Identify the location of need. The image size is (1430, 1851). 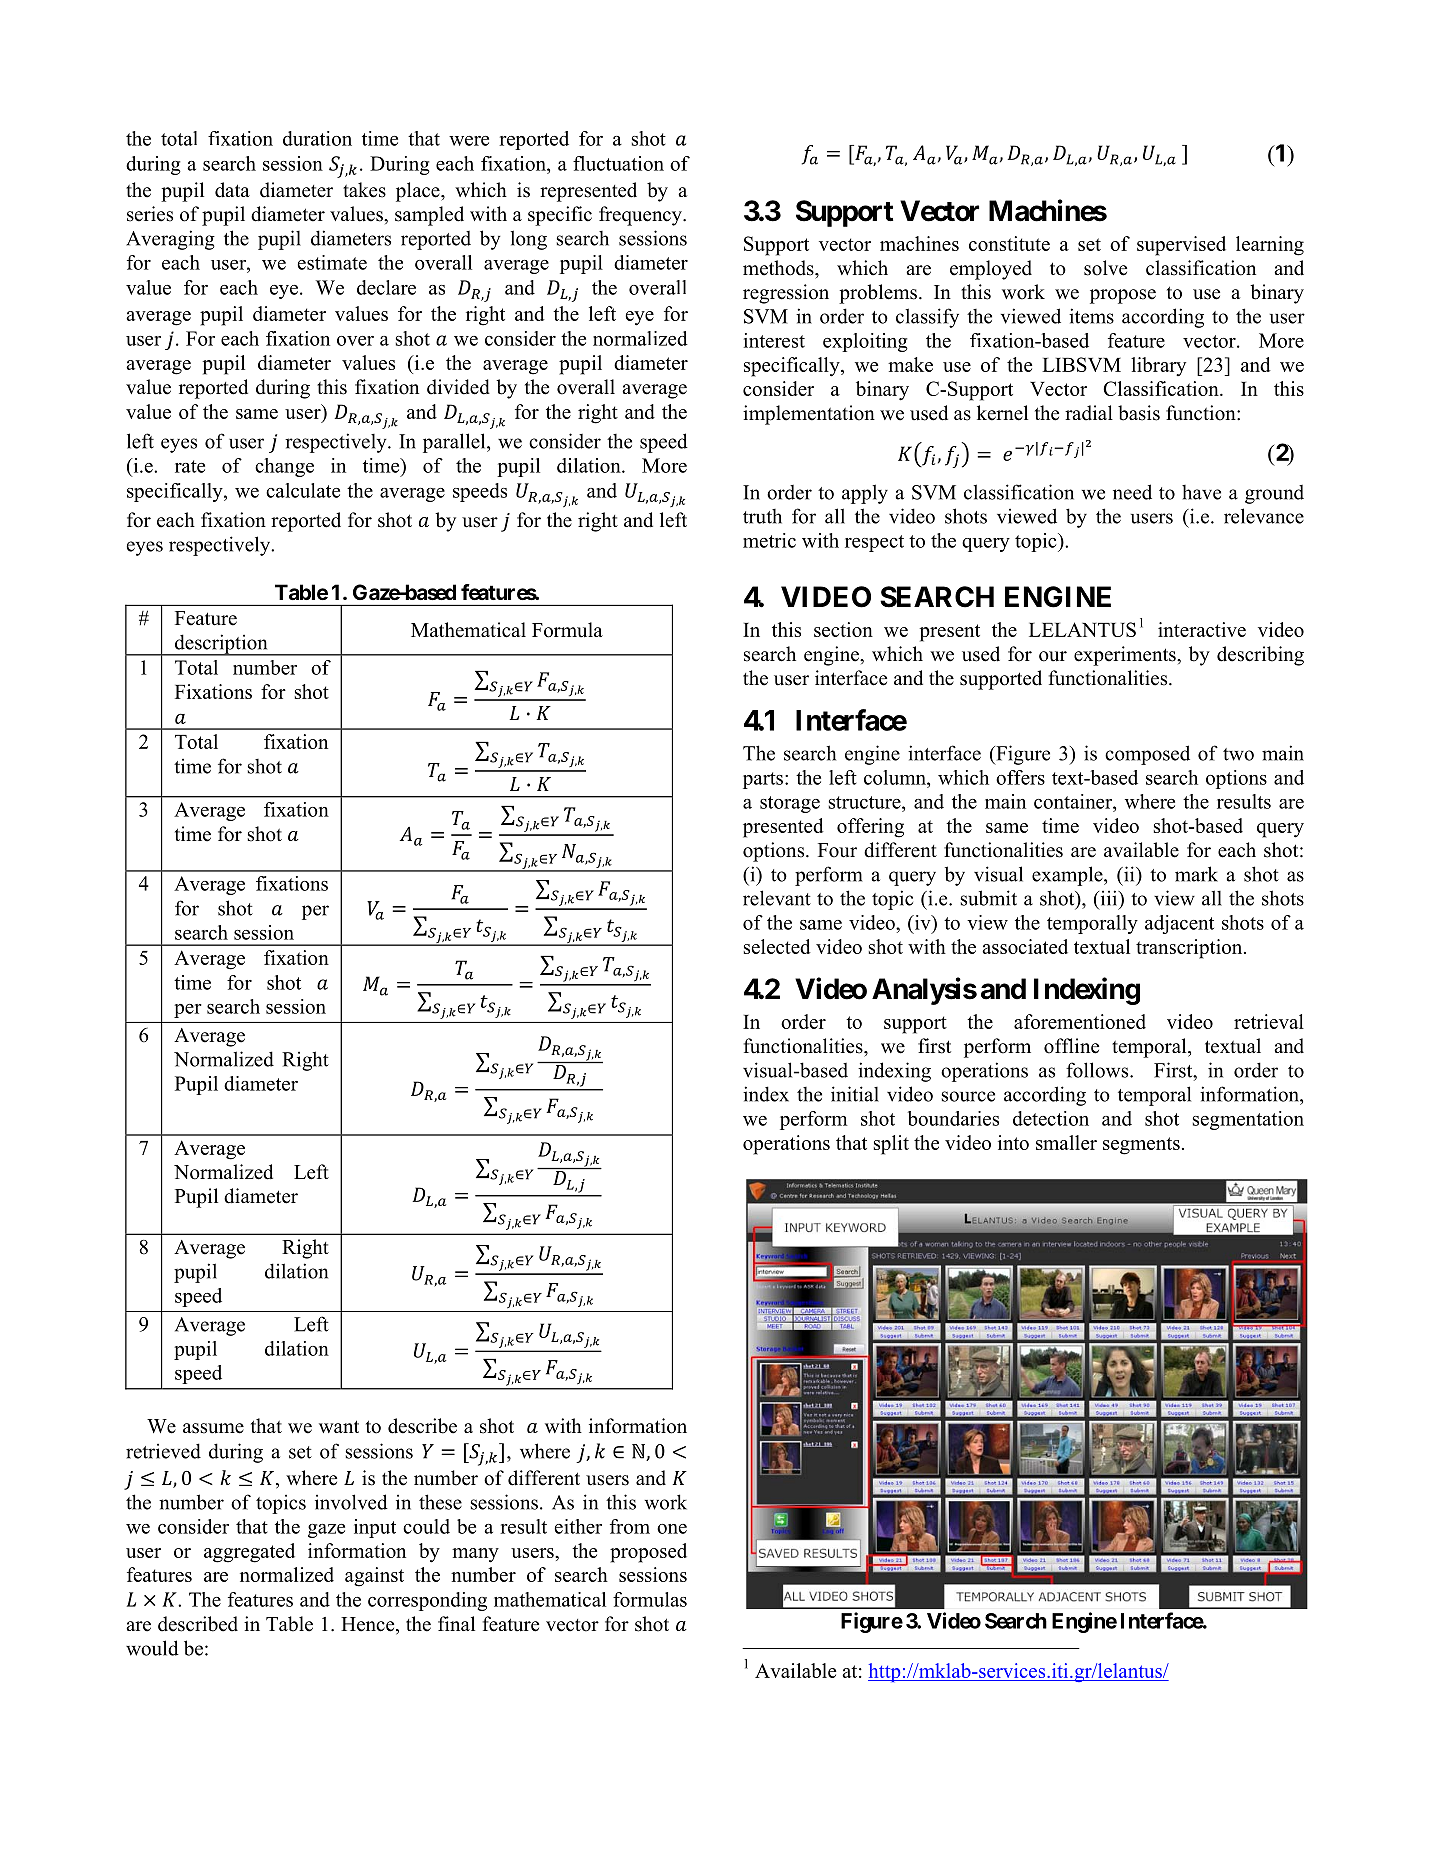
(1132, 492).
